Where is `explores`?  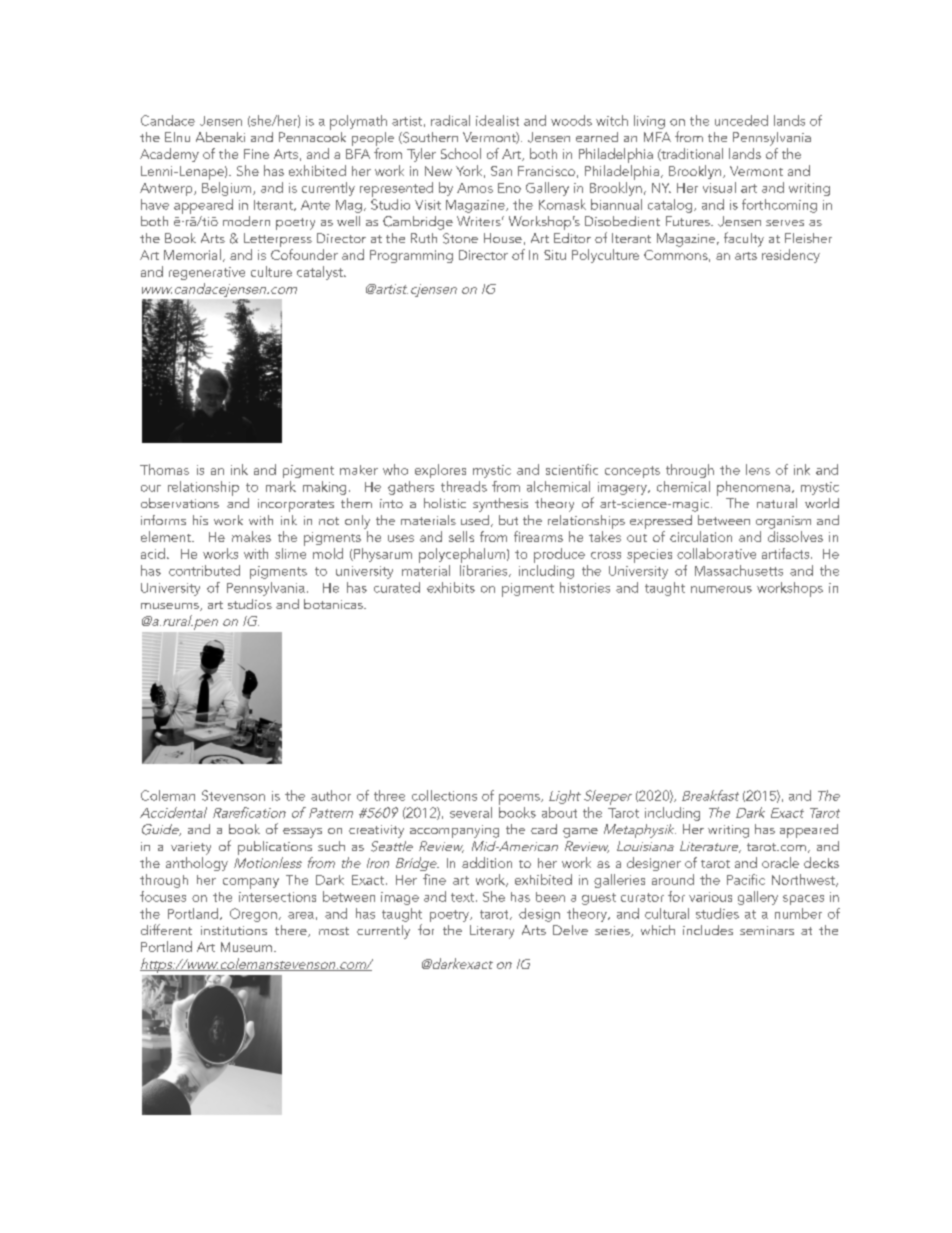
explores is located at coordinates (440, 471).
